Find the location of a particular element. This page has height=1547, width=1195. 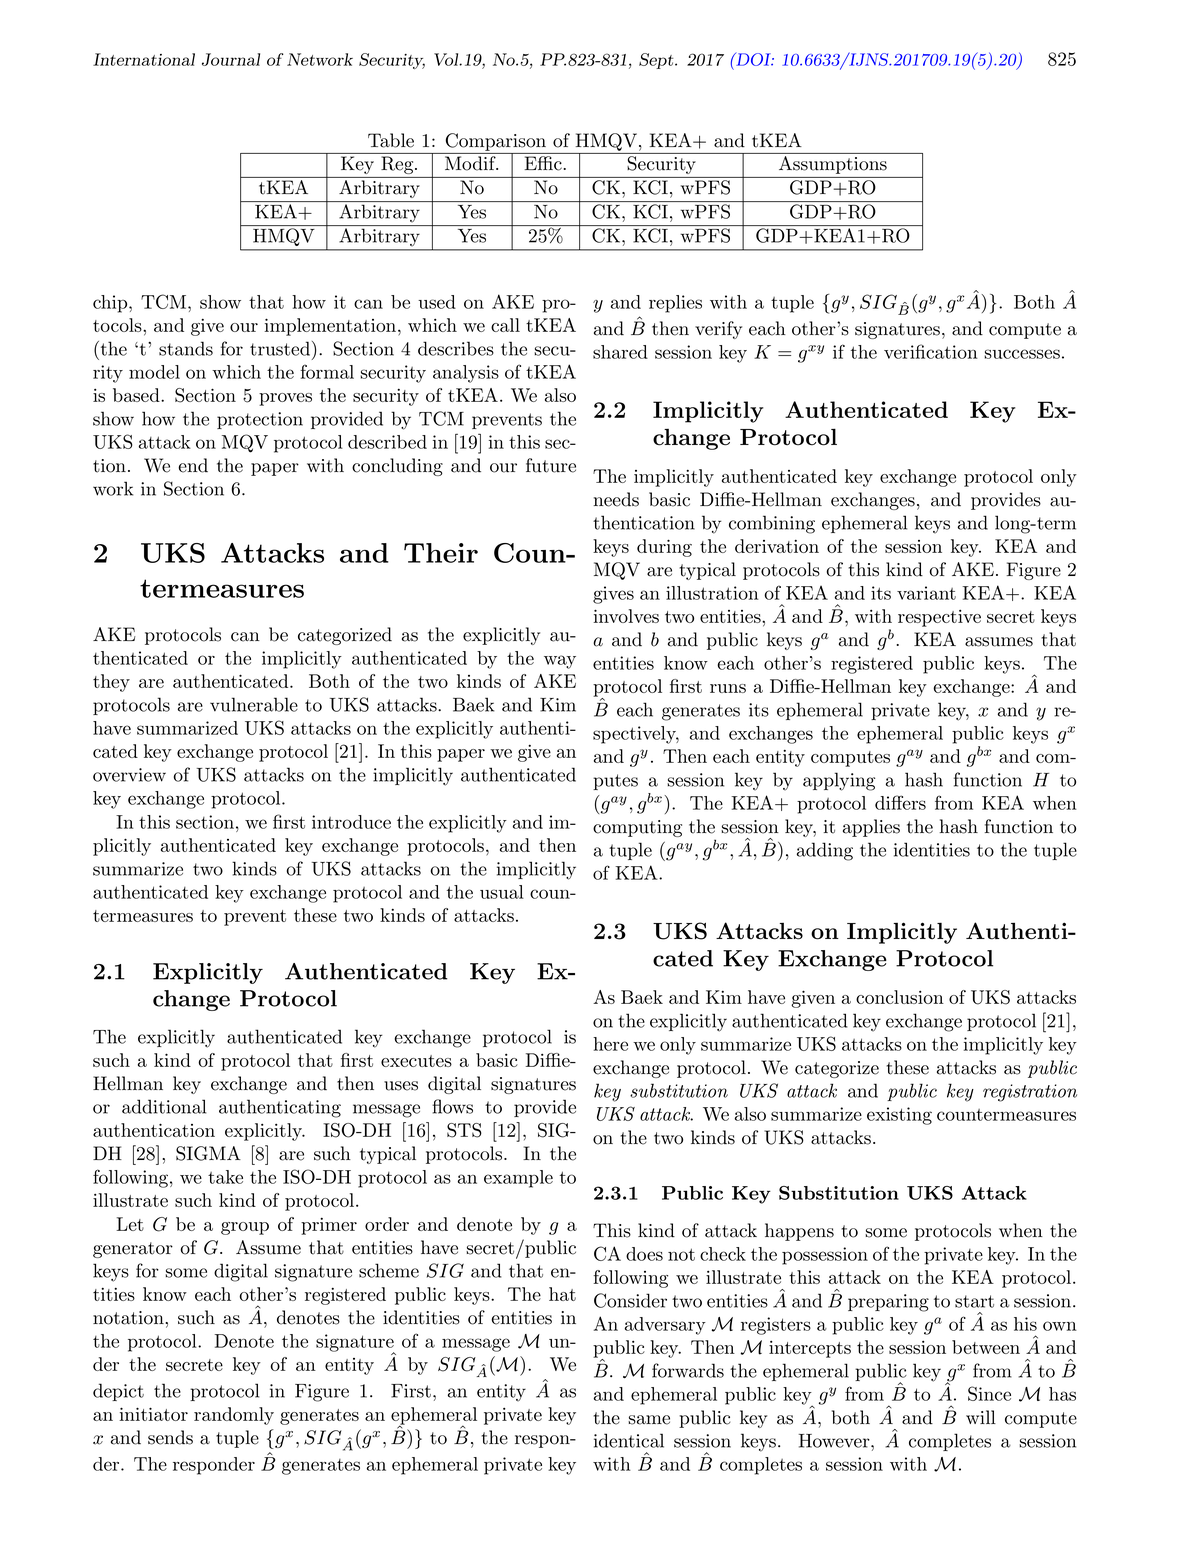

Journal is located at coordinates (231, 59).
